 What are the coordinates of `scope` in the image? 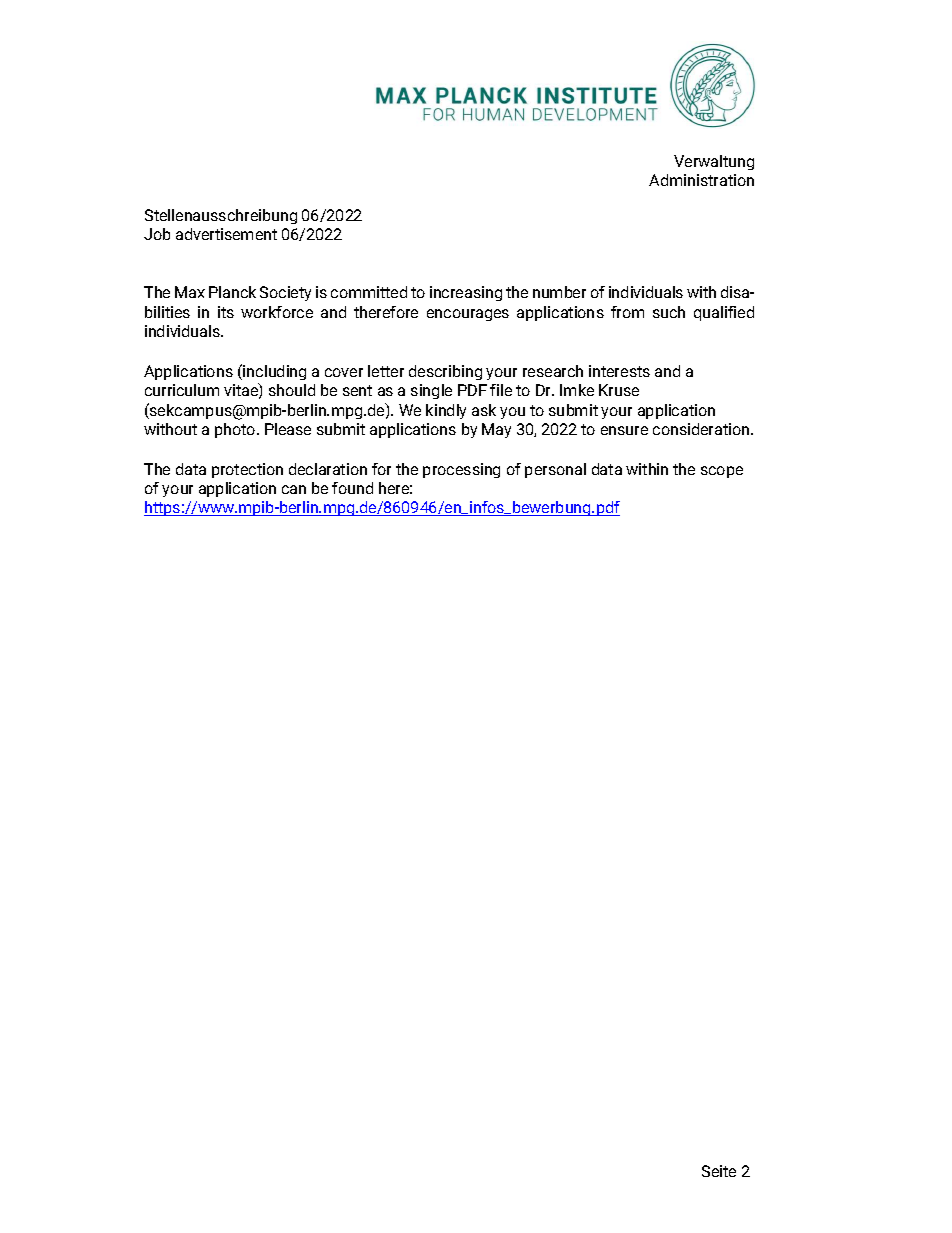 It's located at (722, 472).
